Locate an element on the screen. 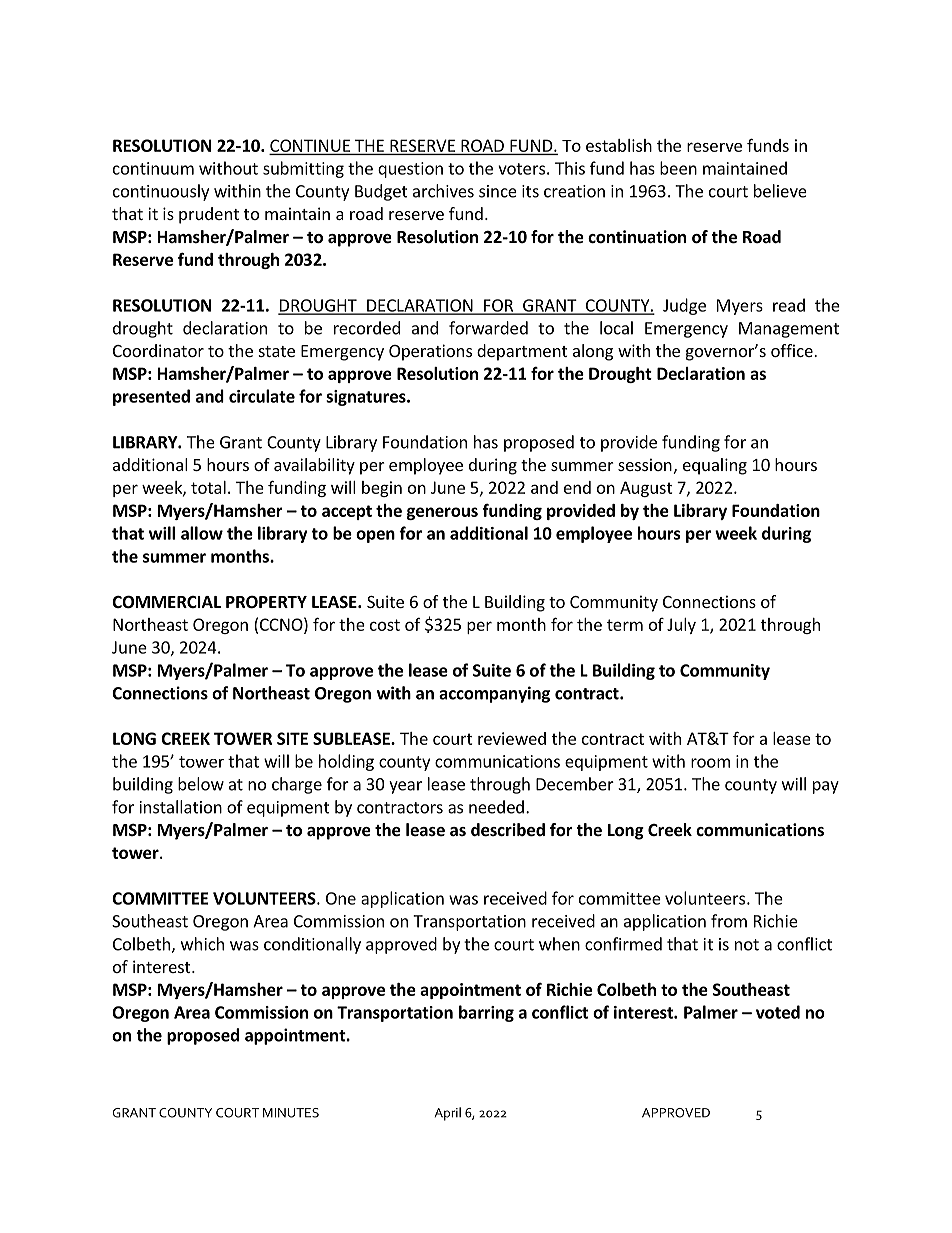 The width and height of the screenshot is (952, 1233). believe is located at coordinates (780, 191).
